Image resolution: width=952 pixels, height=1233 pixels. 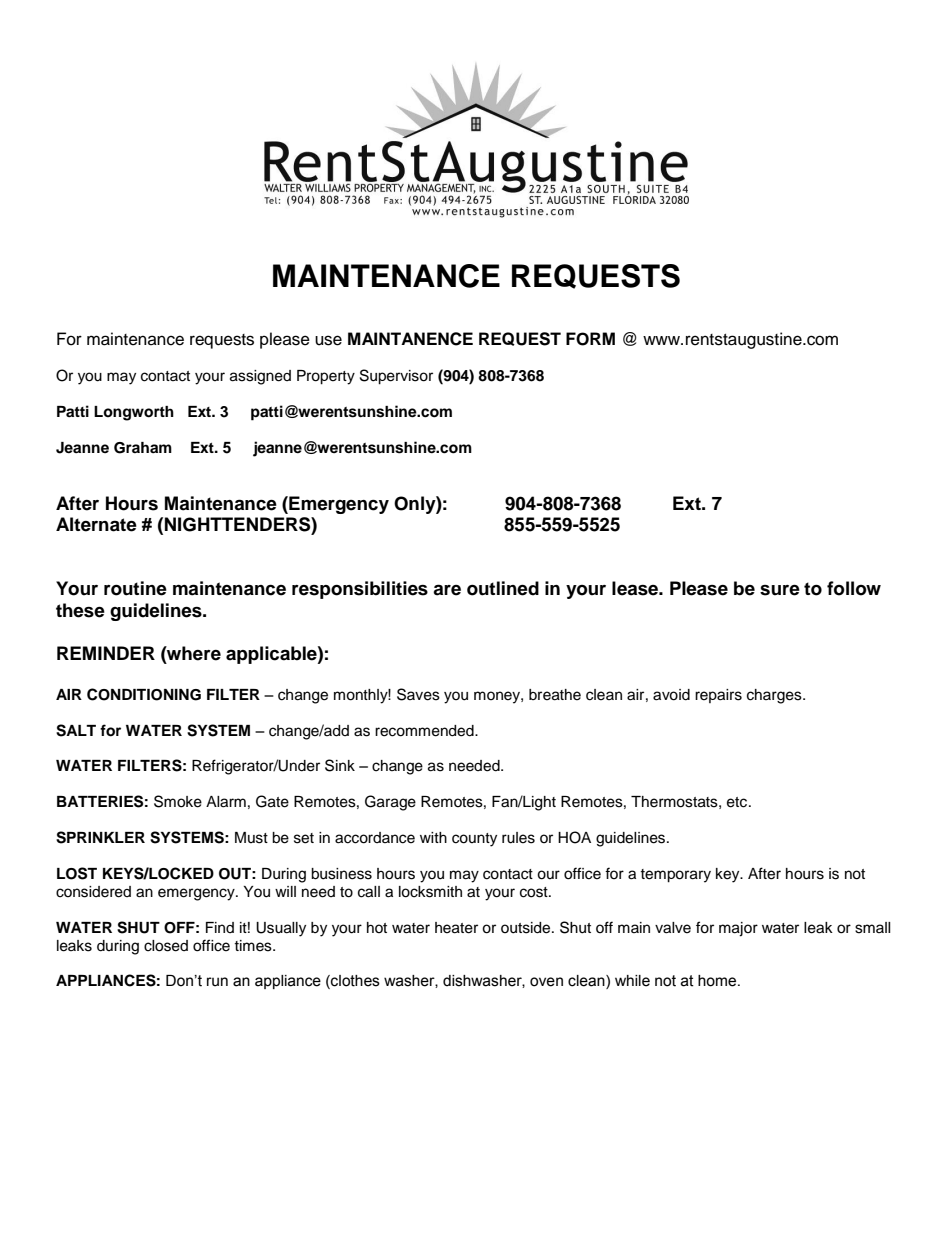 What do you see at coordinates (418, 694) in the screenshot?
I see `Saves` at bounding box center [418, 694].
